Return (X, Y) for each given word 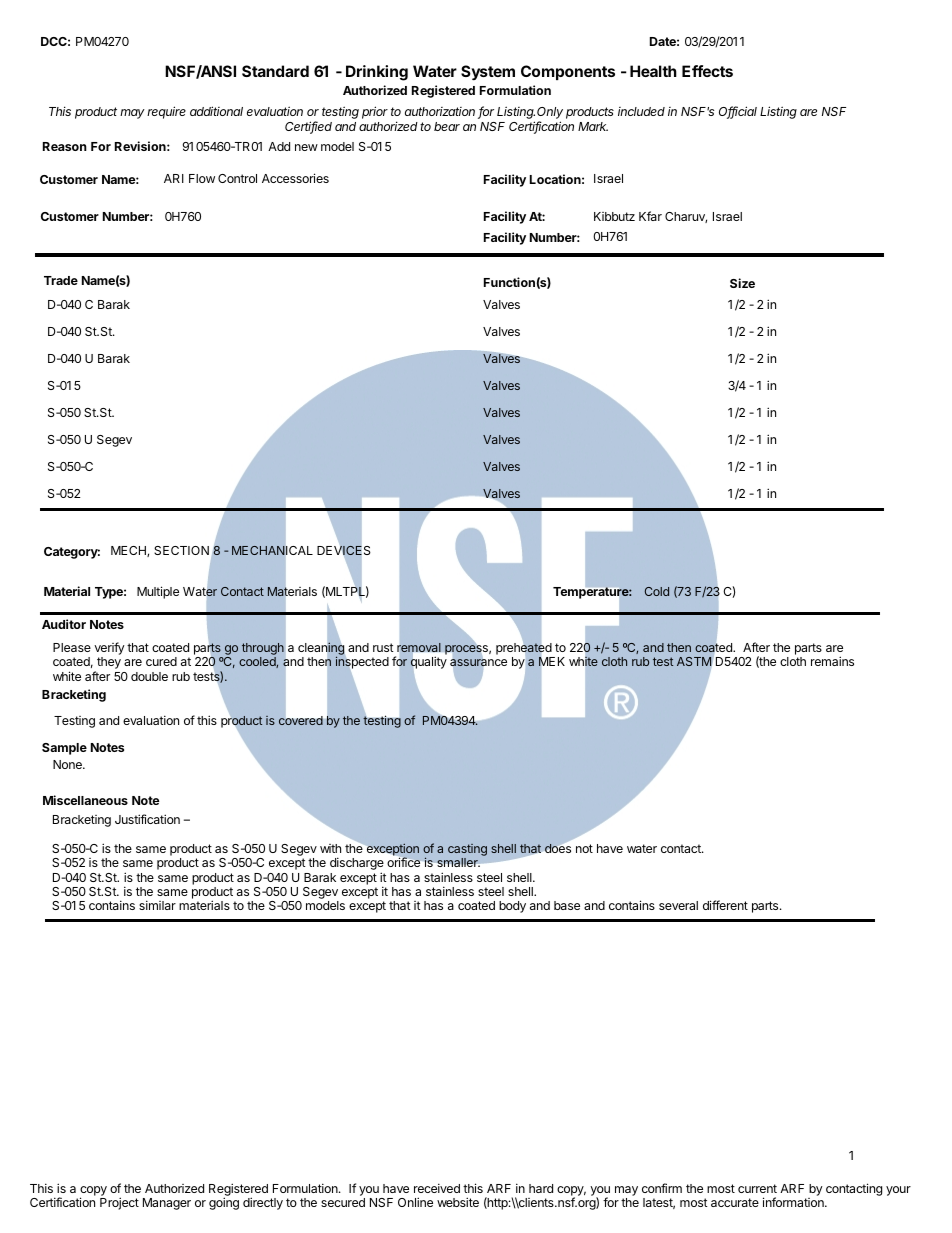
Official (738, 112)
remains (832, 661)
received (437, 1188)
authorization (440, 111)
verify (109, 648)
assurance (478, 663)
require (166, 112)
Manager (167, 1204)
